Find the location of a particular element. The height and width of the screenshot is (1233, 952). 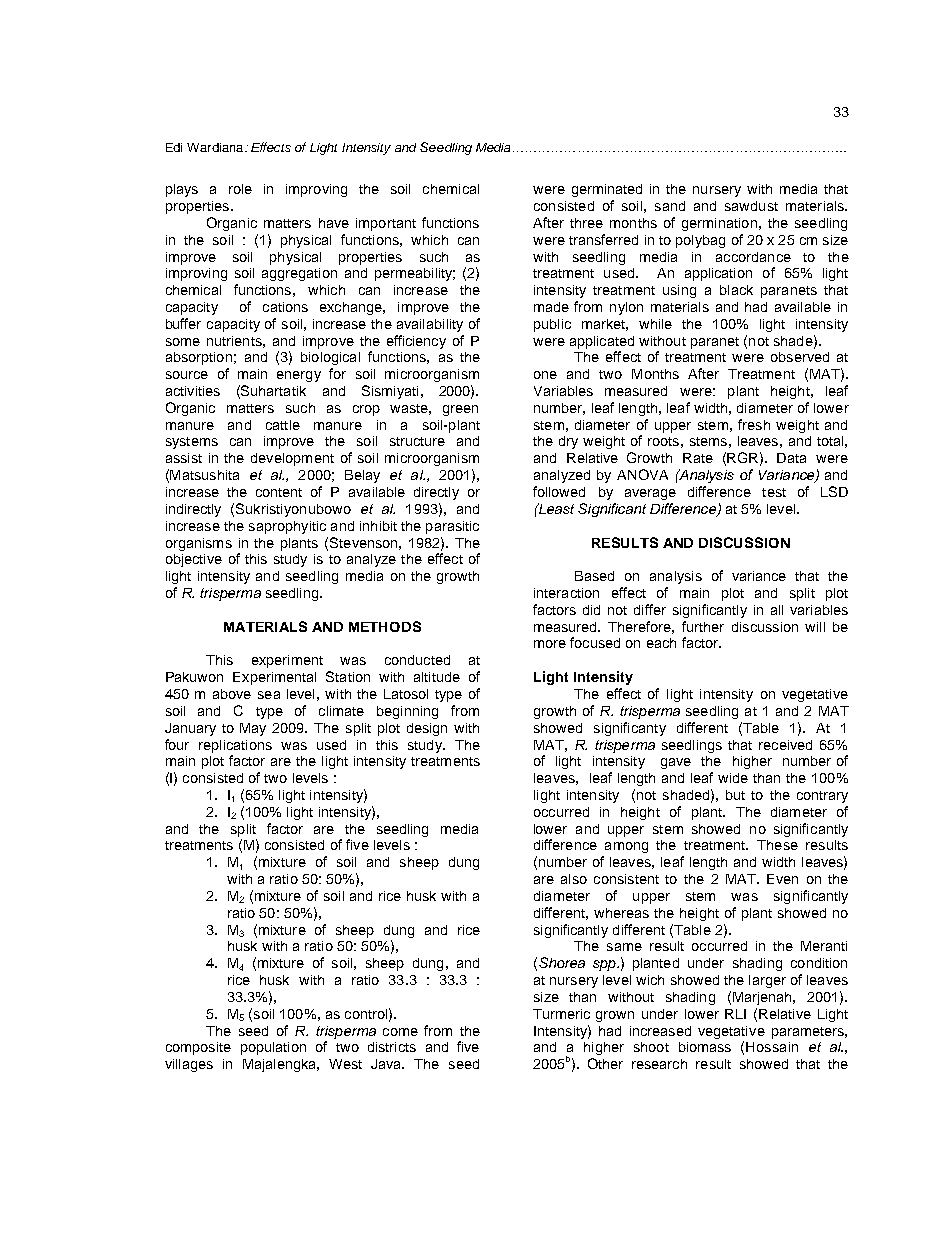

green is located at coordinates (460, 410).
